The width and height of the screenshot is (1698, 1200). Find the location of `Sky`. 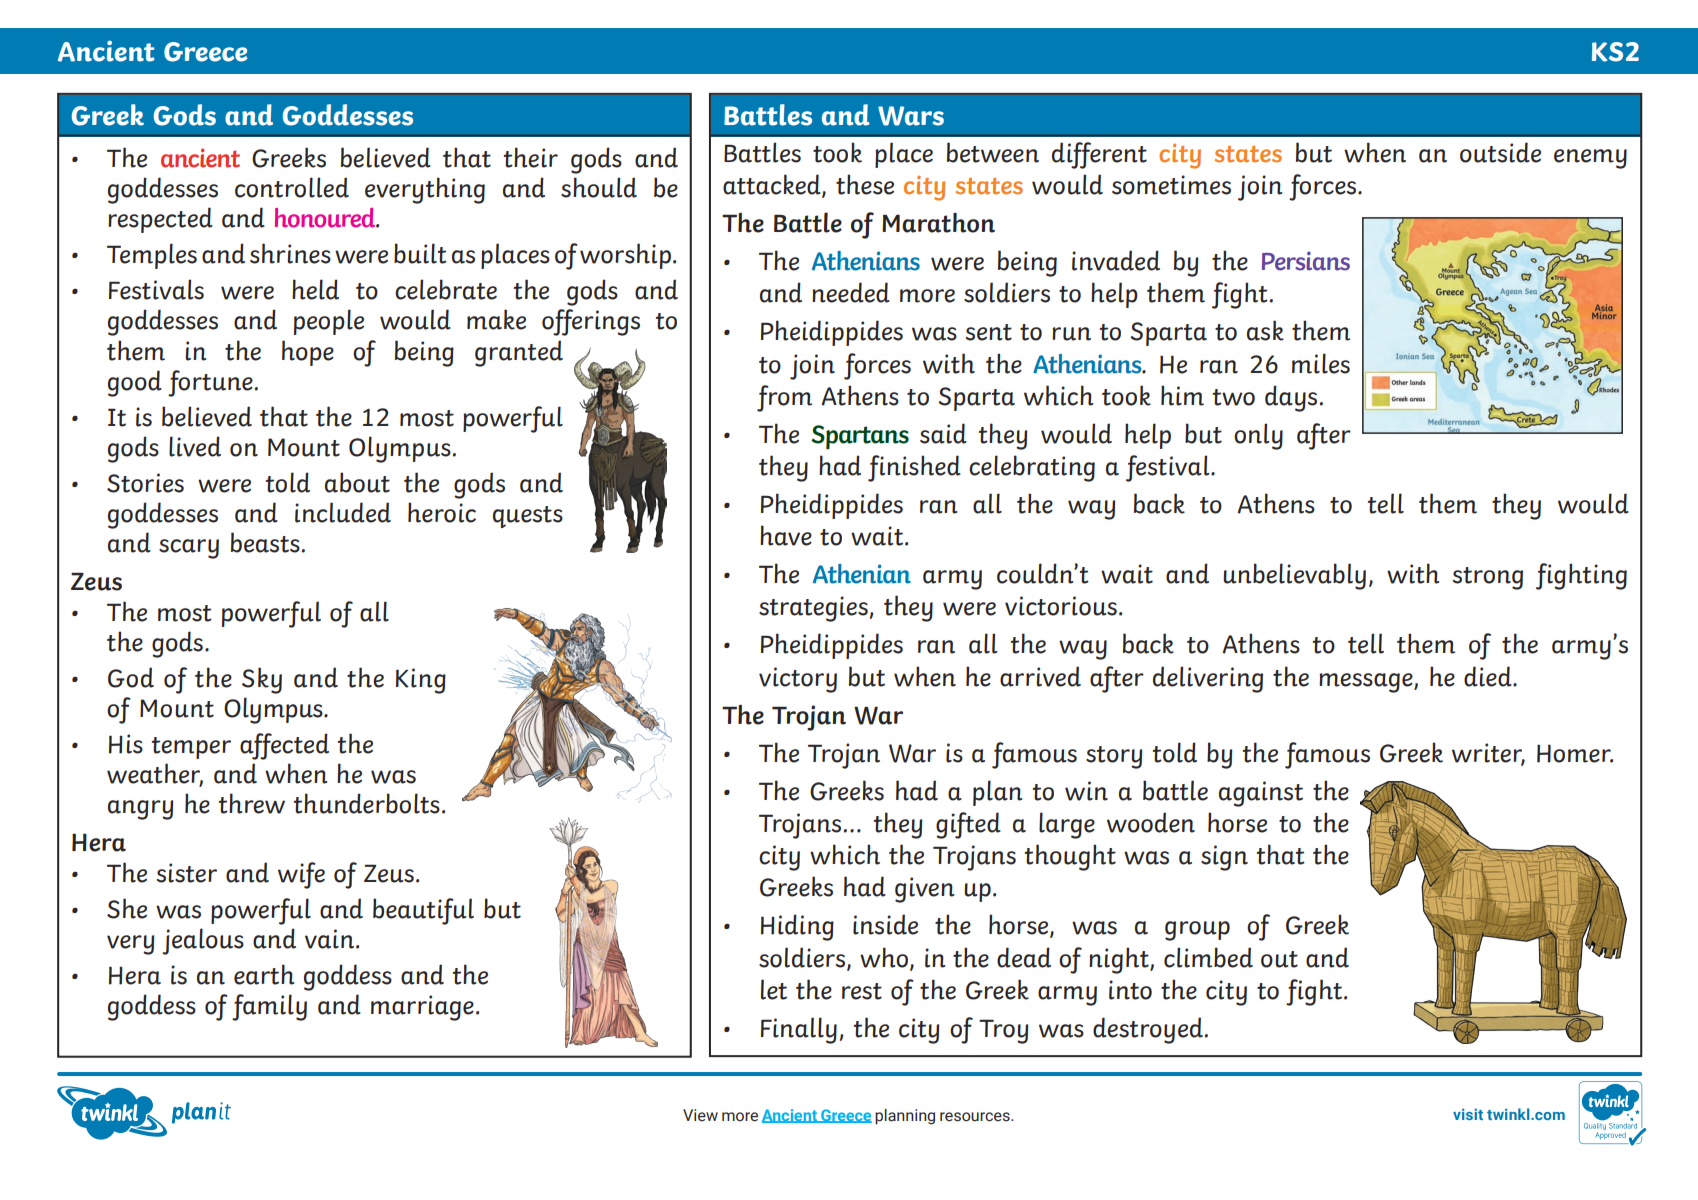

Sky is located at coordinates (262, 680).
